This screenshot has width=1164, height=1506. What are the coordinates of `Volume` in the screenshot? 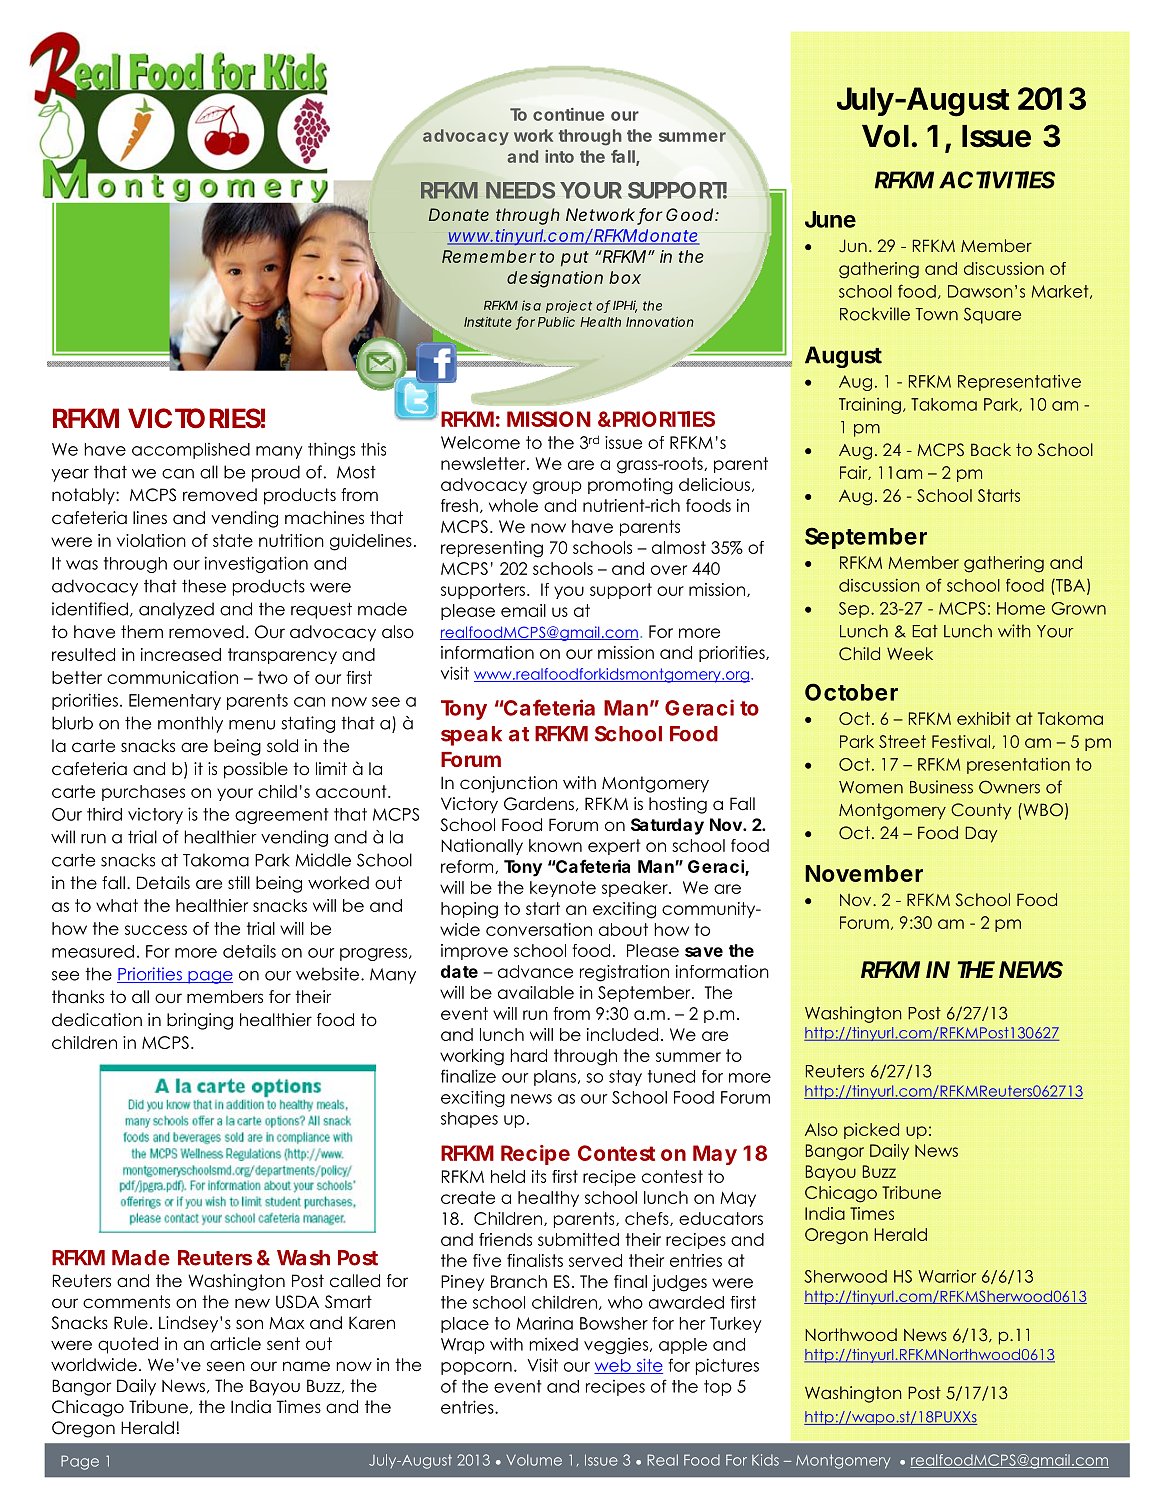 It's located at (534, 1460).
